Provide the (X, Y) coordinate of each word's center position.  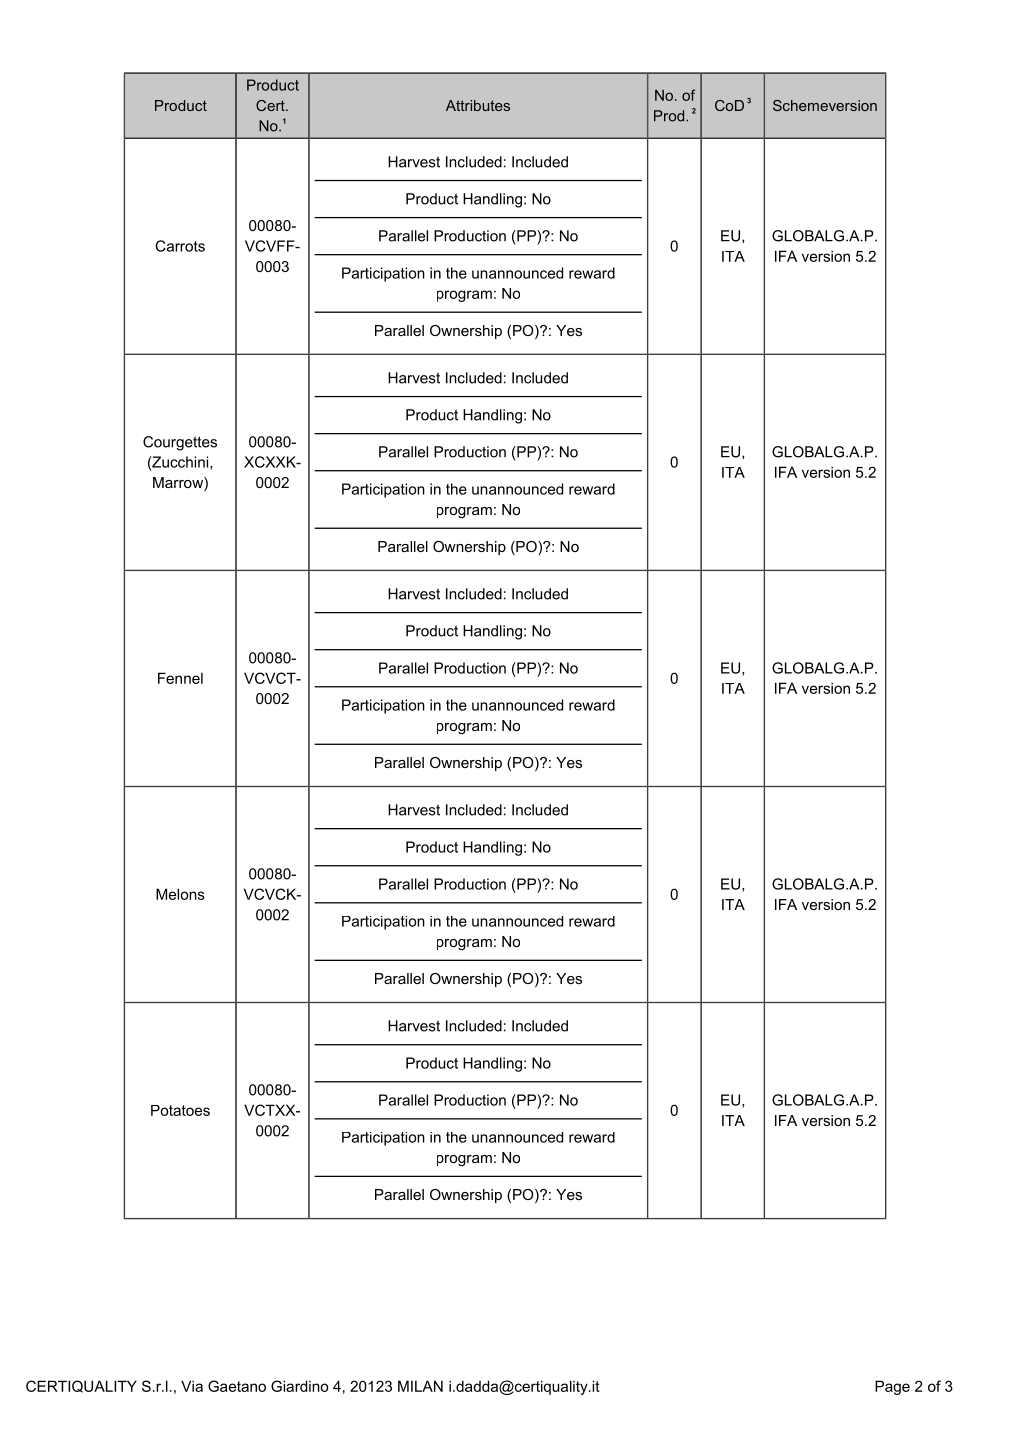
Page (892, 1387)
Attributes (478, 105)
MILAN (420, 1386)
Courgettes (180, 443)
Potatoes (180, 1110)
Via (192, 1386)
